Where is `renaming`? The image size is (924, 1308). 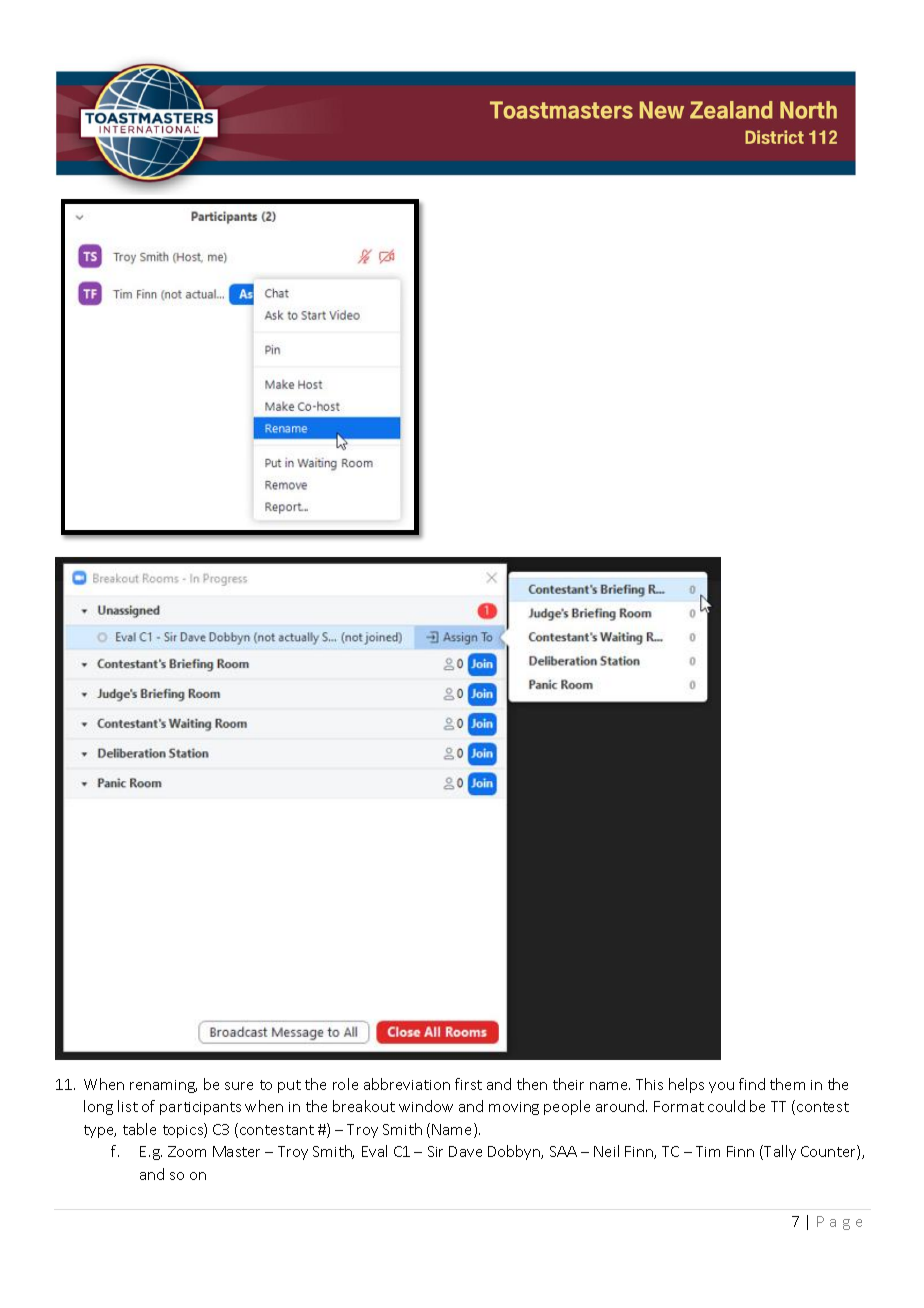
renaming is located at coordinates (163, 1086).
